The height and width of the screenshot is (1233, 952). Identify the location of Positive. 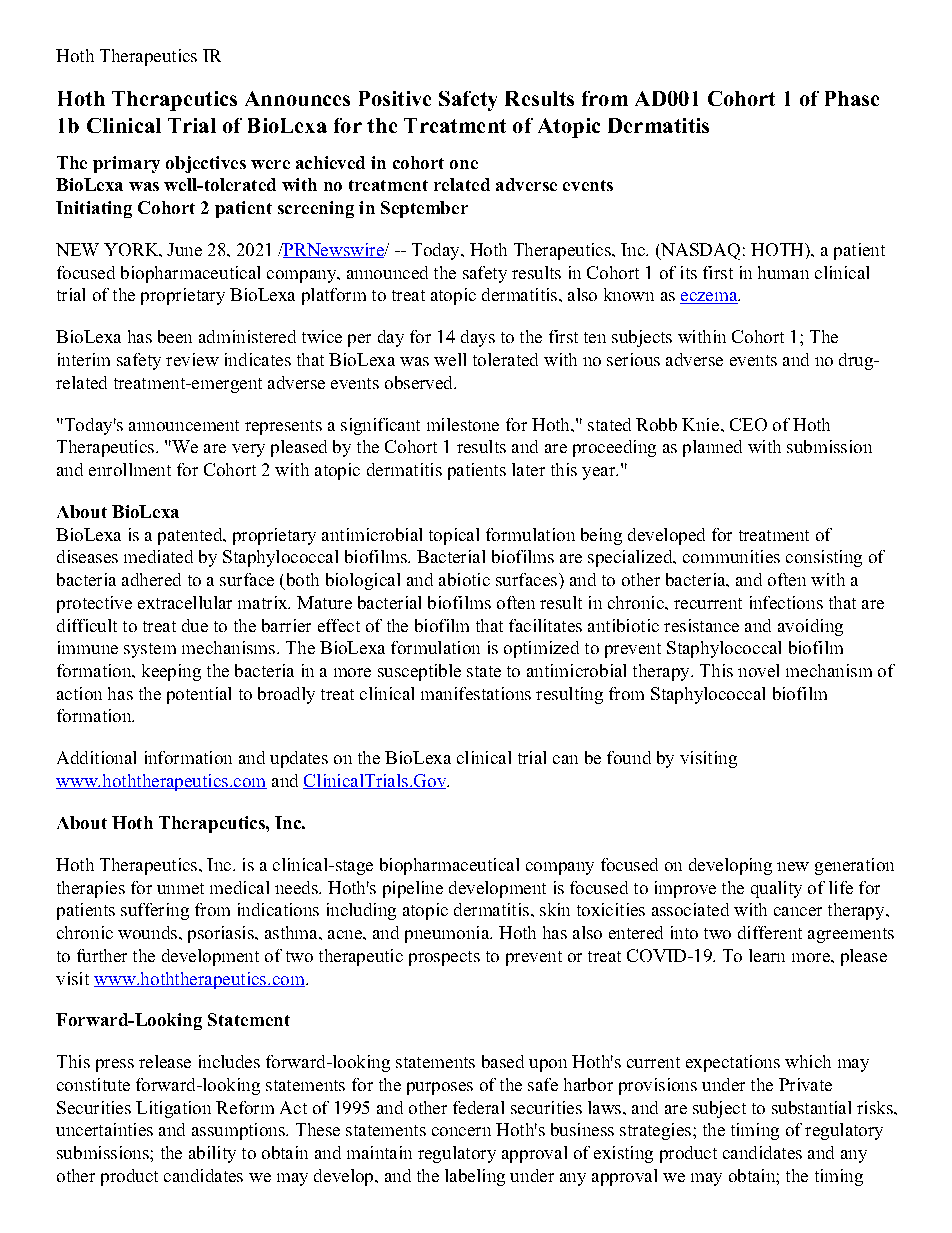
(395, 98).
